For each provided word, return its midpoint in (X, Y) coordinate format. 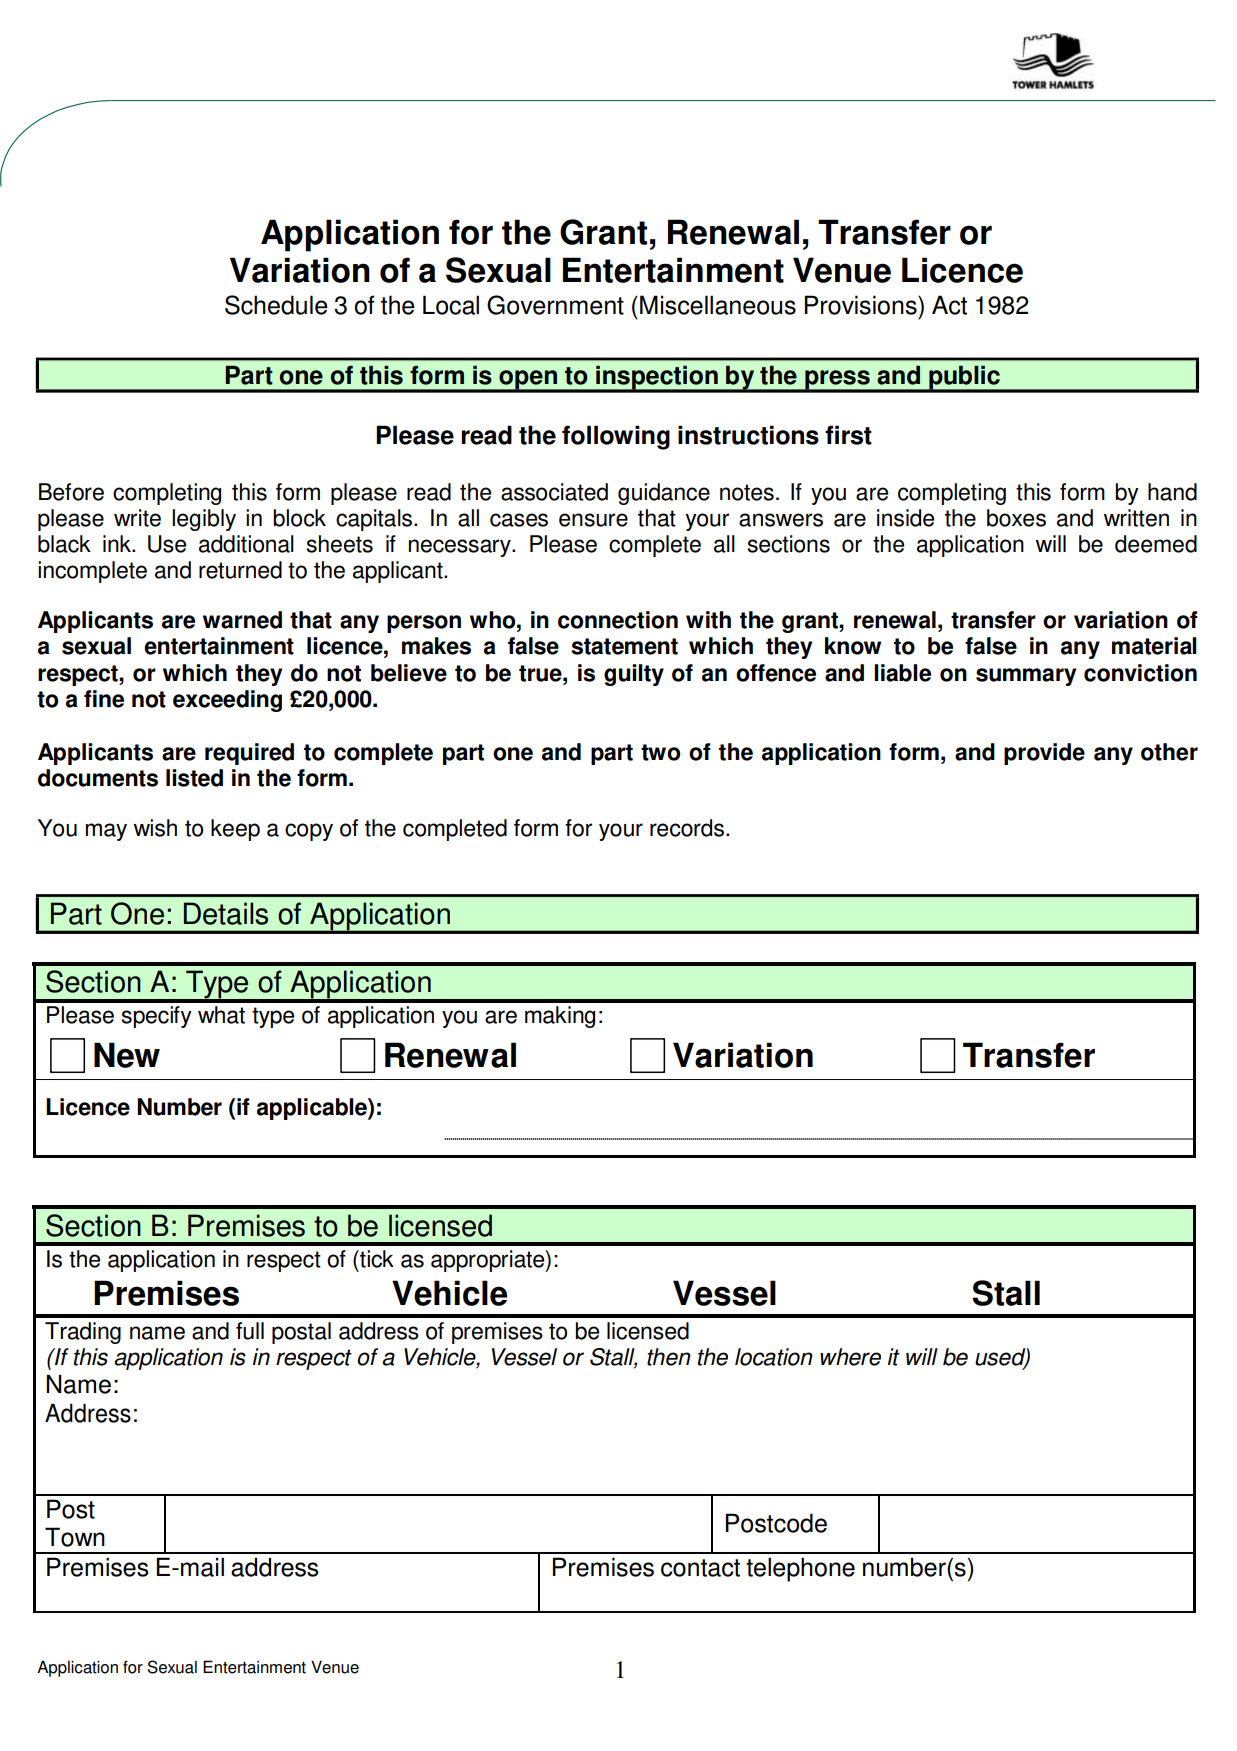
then (669, 1357)
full (250, 1331)
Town (75, 1537)
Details (226, 913)
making (560, 1017)
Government (555, 305)
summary (1026, 677)
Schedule (276, 305)
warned (242, 620)
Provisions (862, 305)
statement (624, 646)
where (850, 1357)
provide (1044, 754)
